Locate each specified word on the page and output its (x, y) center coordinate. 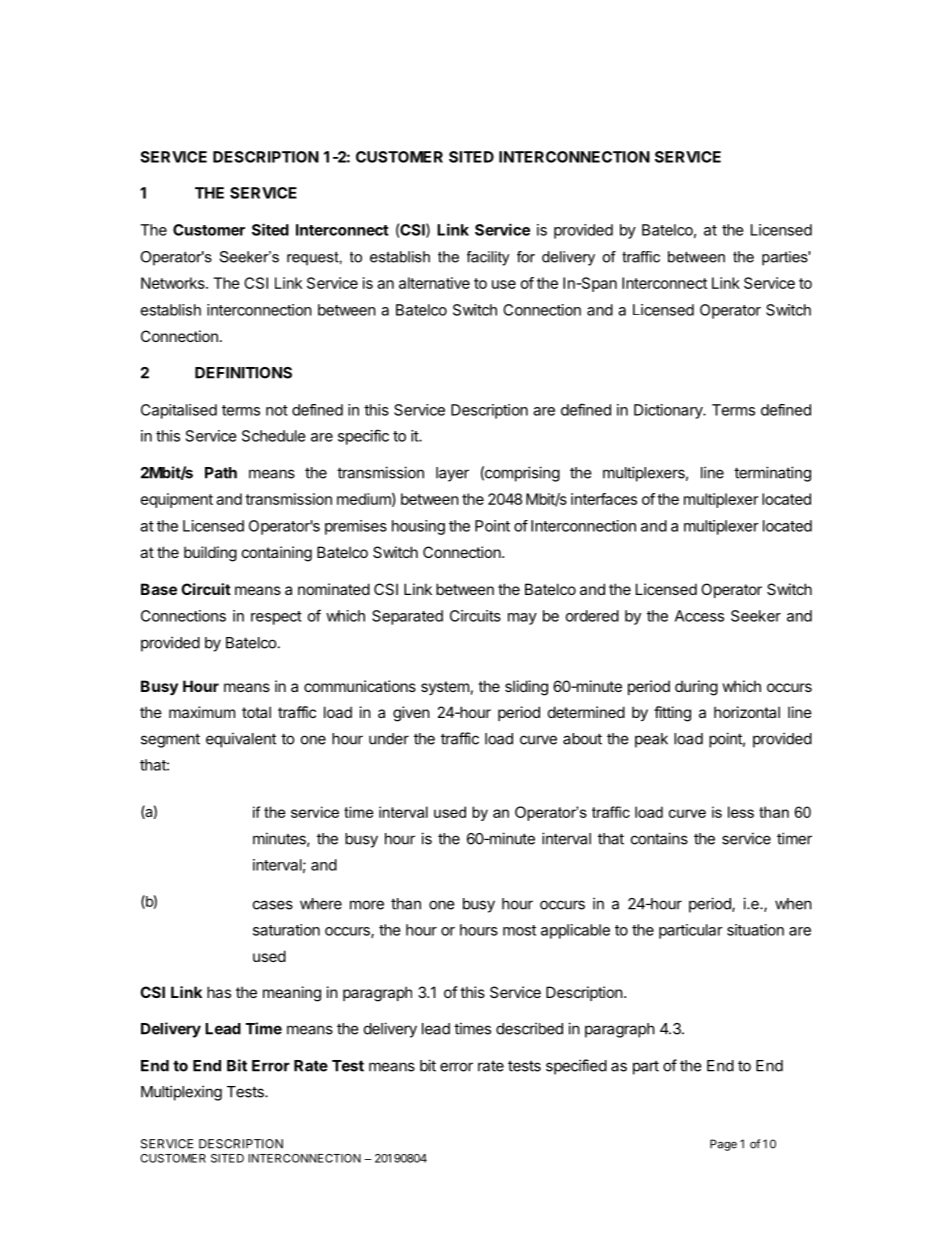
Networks (174, 283)
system (445, 688)
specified (576, 1067)
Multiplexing (181, 1093)
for (526, 257)
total (256, 712)
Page (723, 1145)
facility (488, 258)
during (696, 688)
